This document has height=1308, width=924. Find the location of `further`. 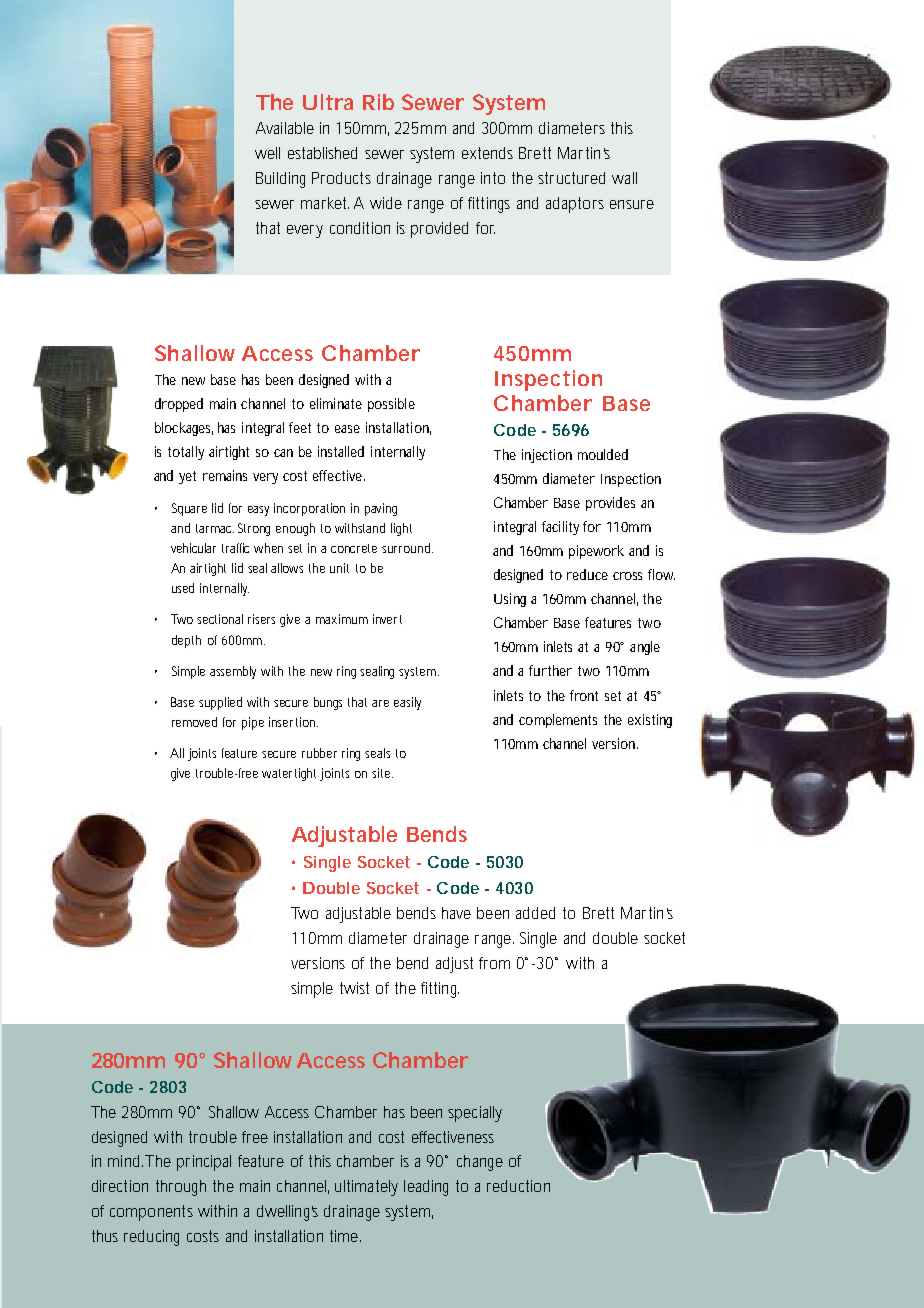

further is located at coordinates (550, 670).
